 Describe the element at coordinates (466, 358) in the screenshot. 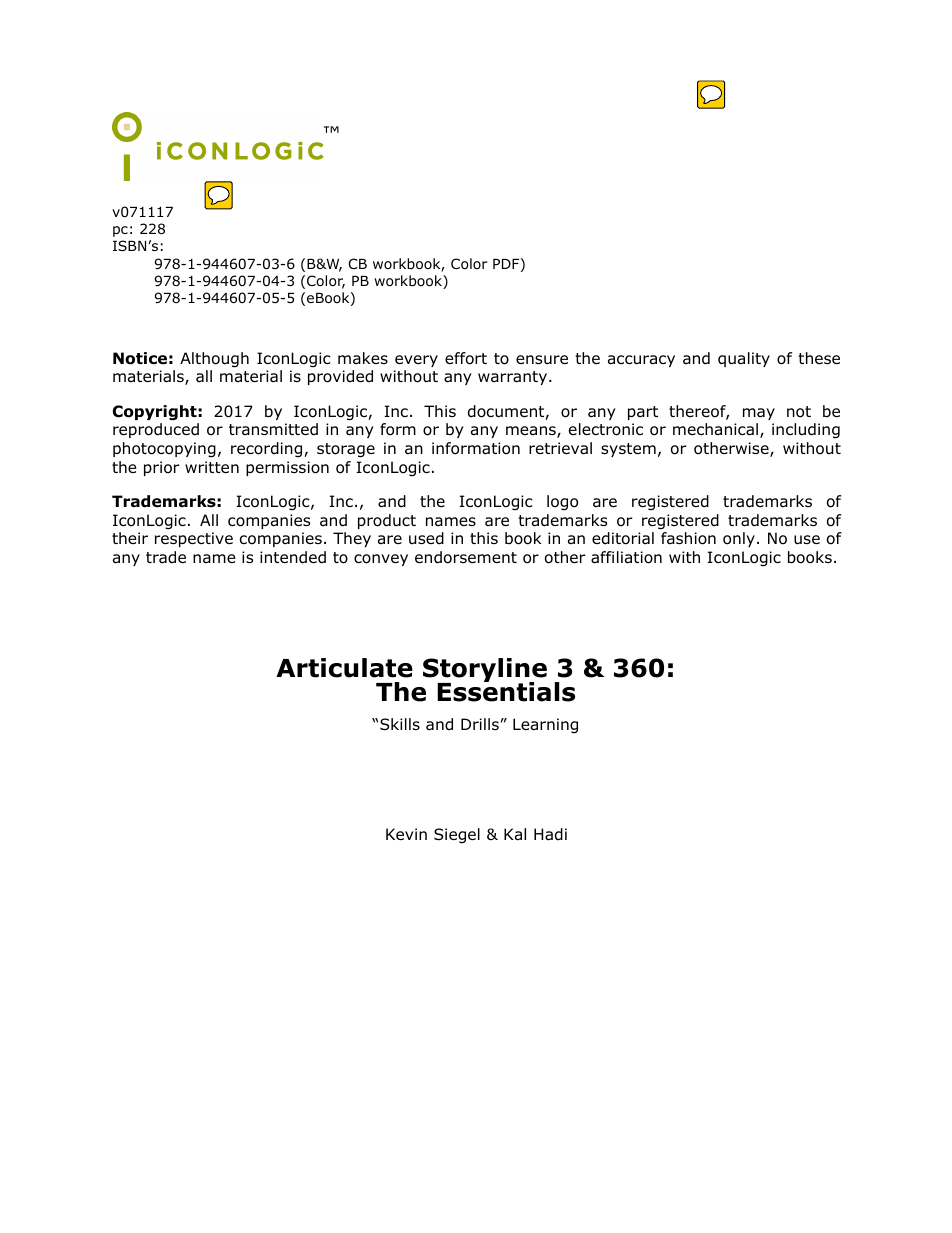

I see `effort` at that location.
